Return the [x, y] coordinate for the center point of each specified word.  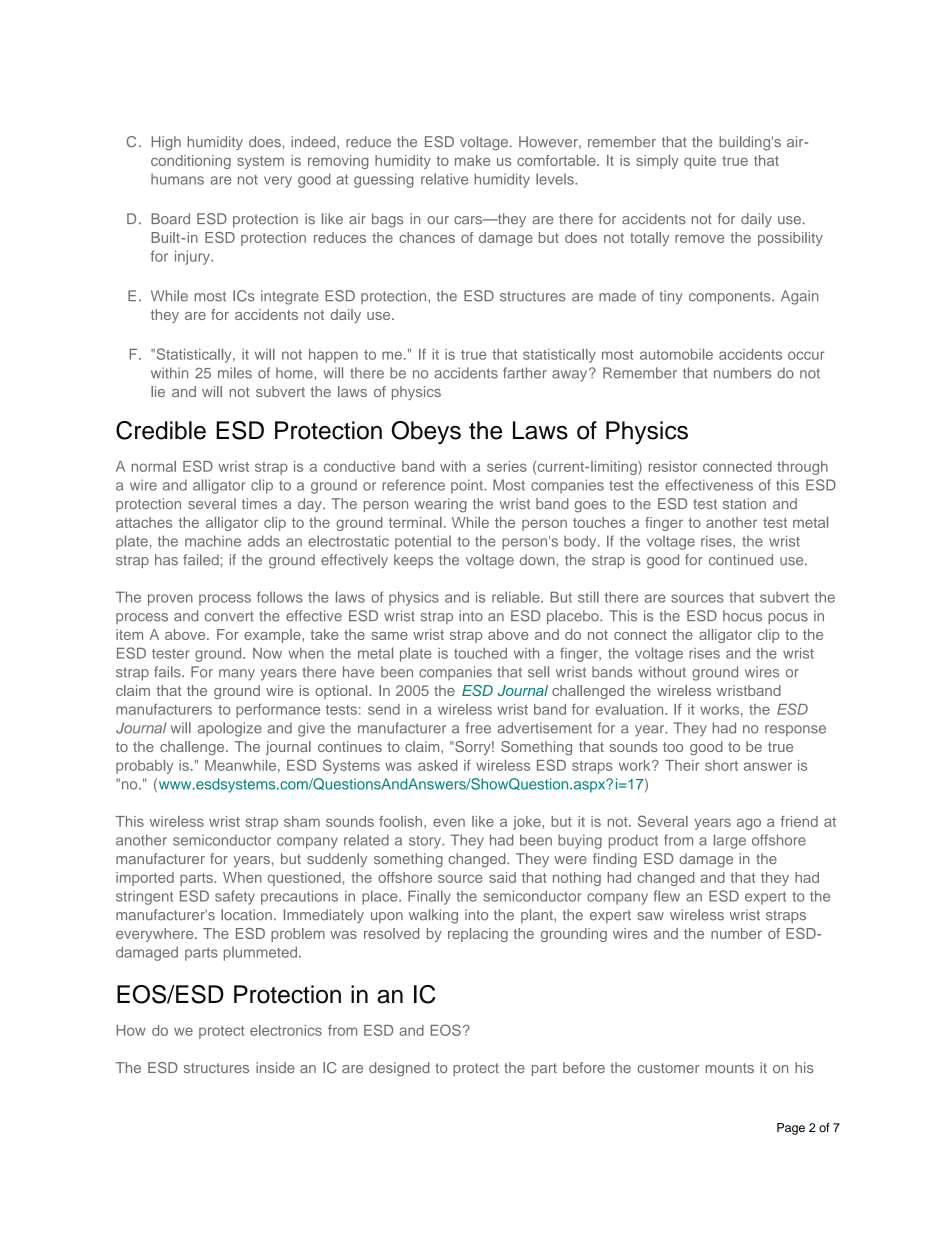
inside [275, 1067]
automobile [676, 354]
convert [229, 616]
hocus [742, 616]
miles [235, 373]
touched [480, 653]
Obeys [426, 433]
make [472, 160]
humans [177, 179]
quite [700, 162]
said [502, 877]
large [730, 841]
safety [235, 897]
